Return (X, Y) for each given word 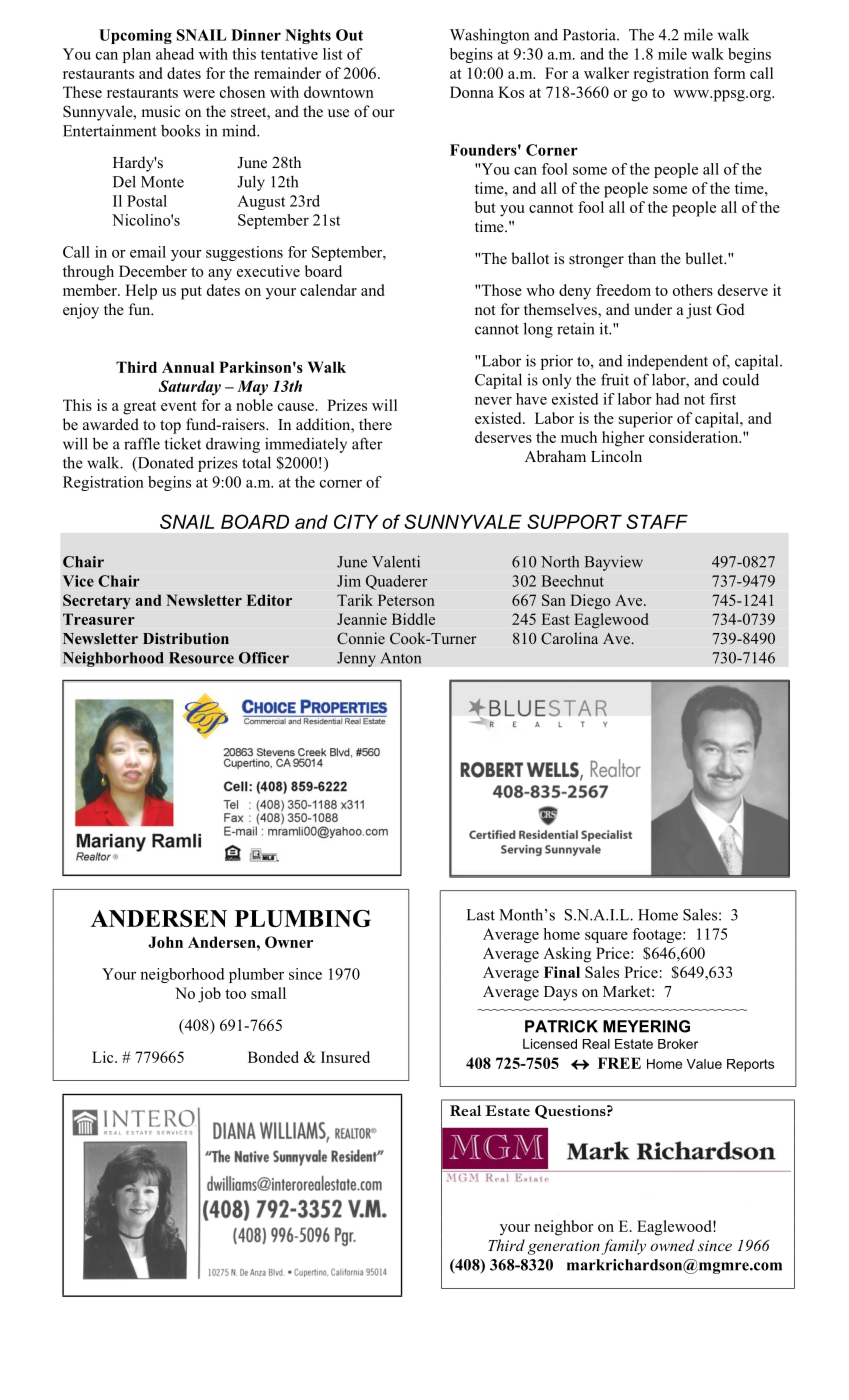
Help (141, 292)
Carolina (569, 638)
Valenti (396, 562)
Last (480, 915)
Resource (201, 658)
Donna (472, 92)
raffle (142, 443)
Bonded (273, 1057)
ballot (530, 258)
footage (658, 935)
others (693, 290)
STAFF (657, 521)
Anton (400, 658)
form (730, 73)
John (165, 942)
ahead (175, 54)
